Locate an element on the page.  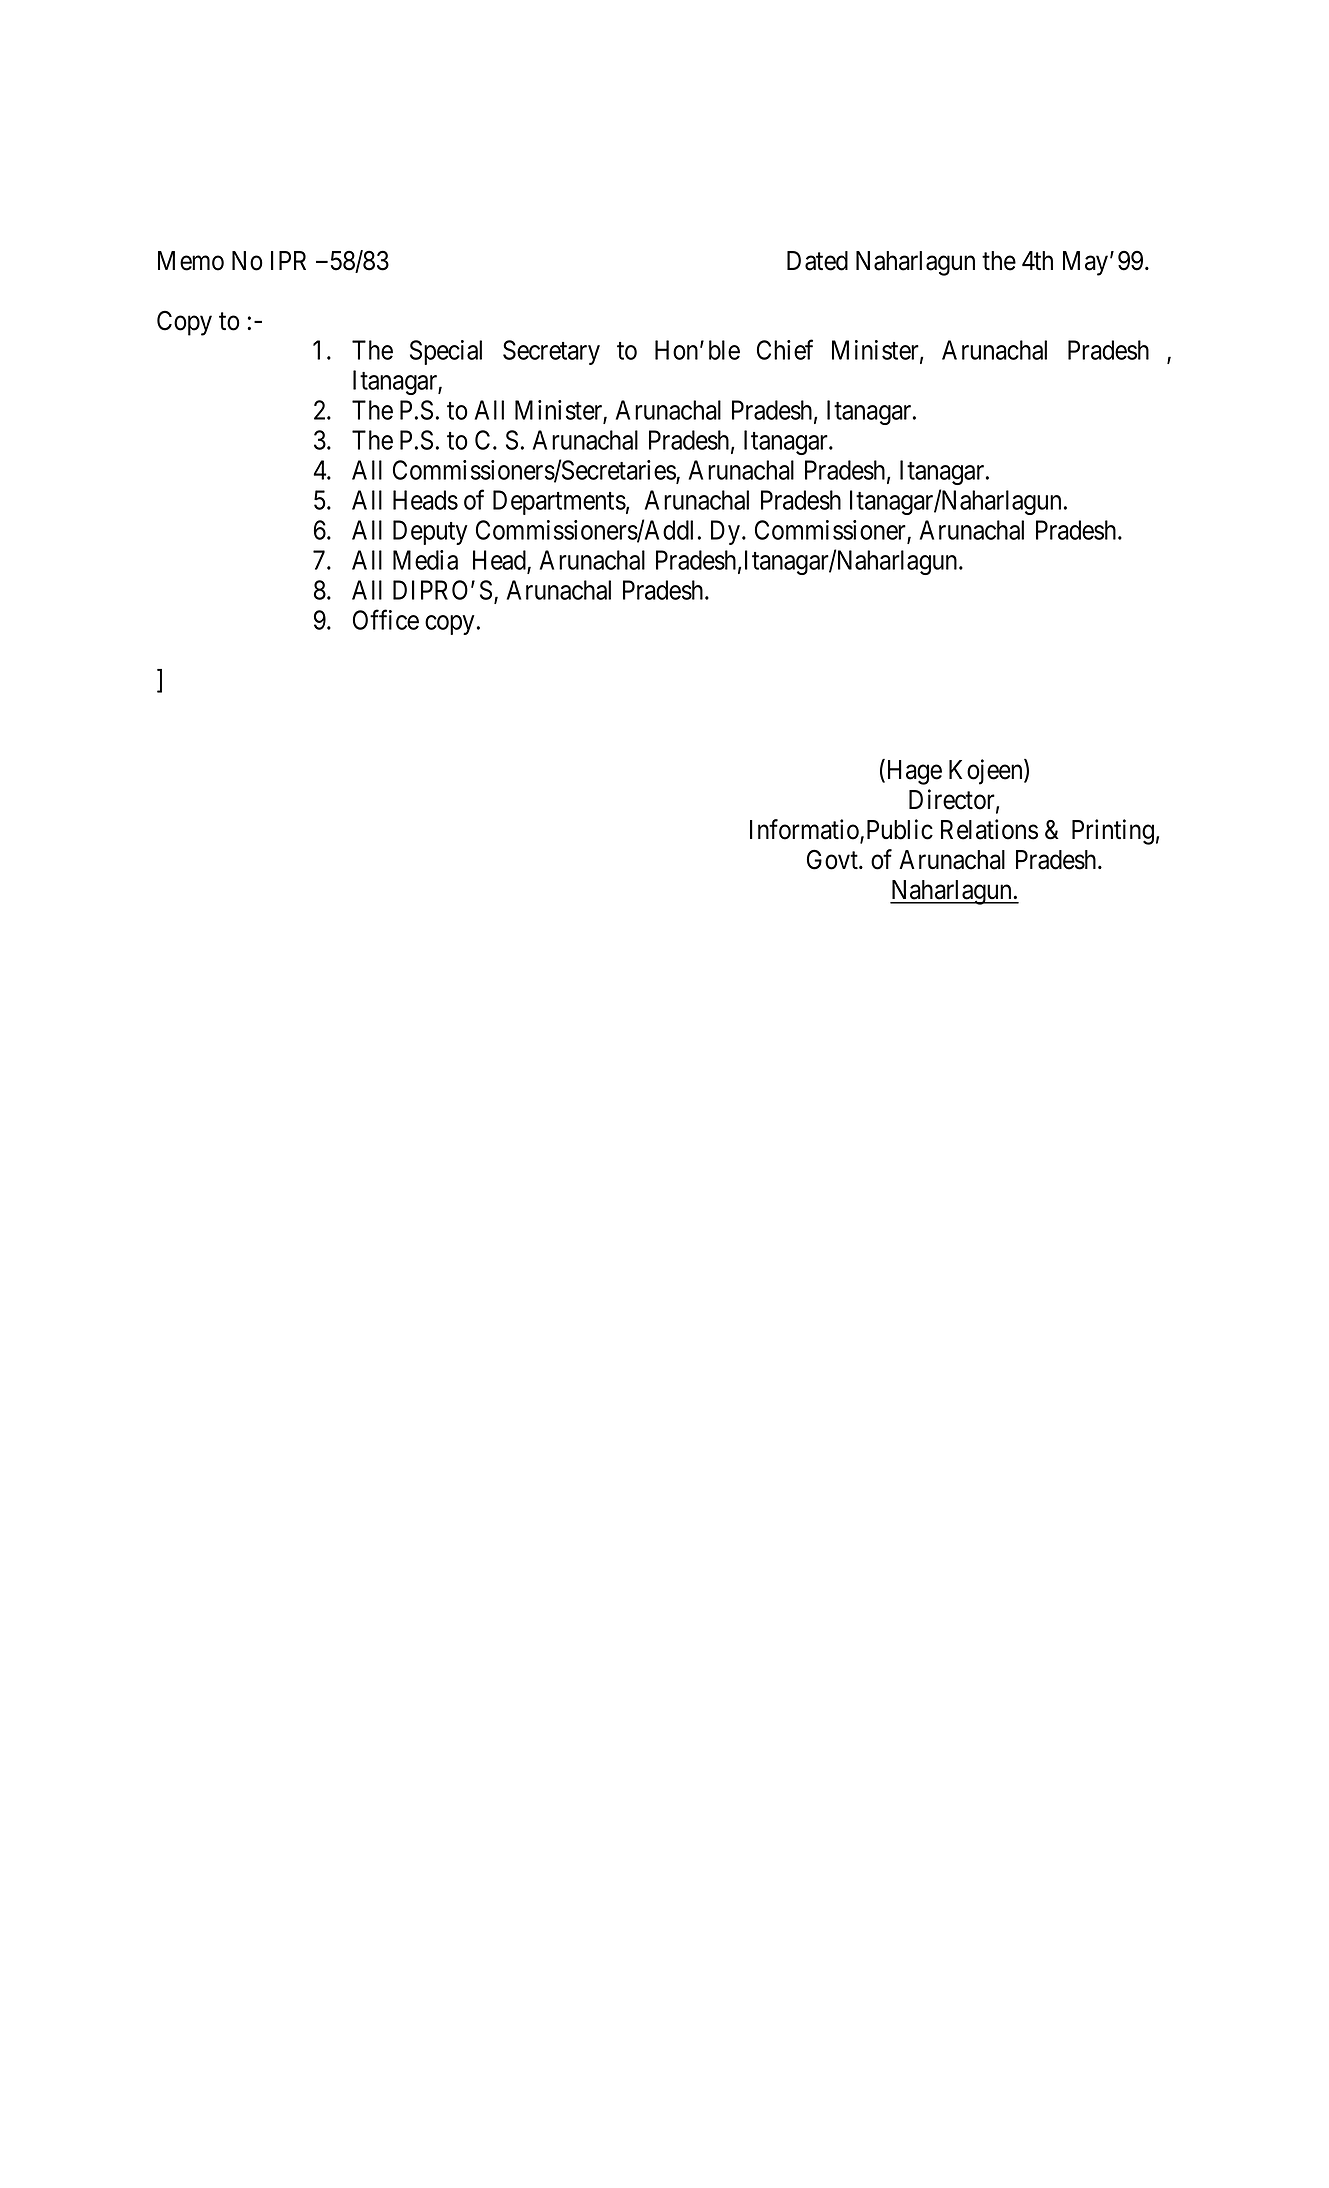
Memo is located at coordinates (191, 261).
